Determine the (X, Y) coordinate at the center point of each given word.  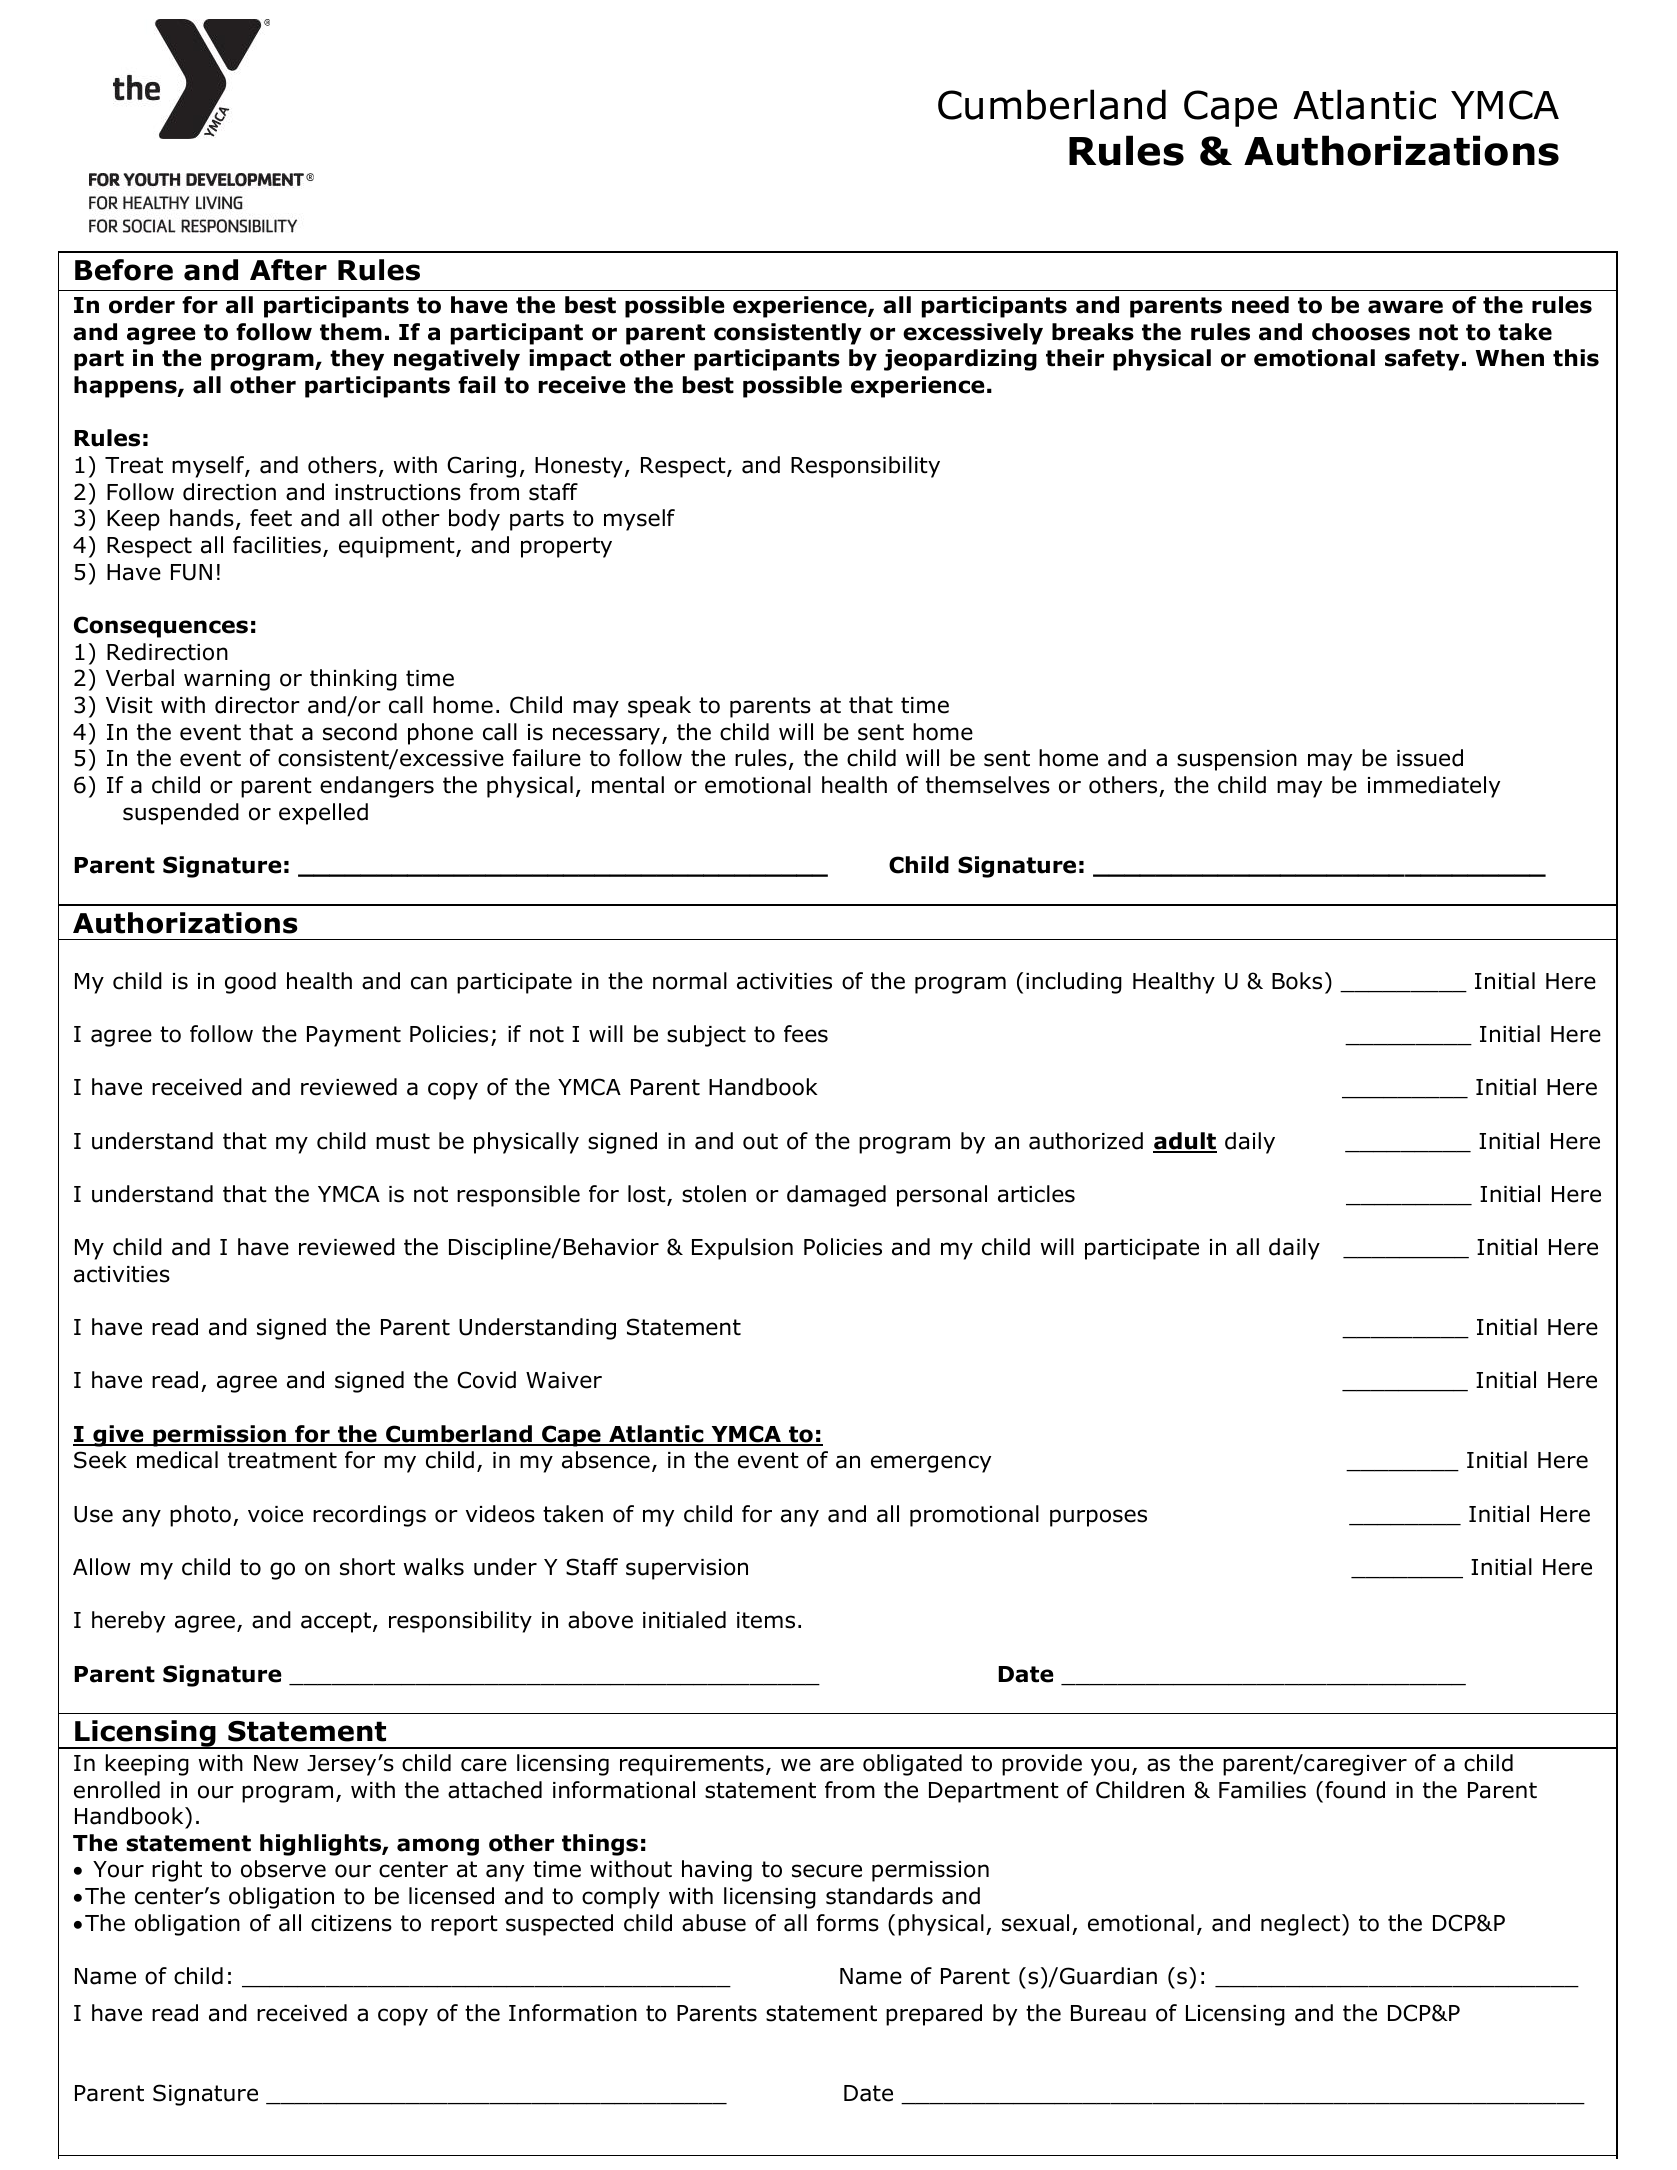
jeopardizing (960, 360)
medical (177, 1460)
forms (847, 1923)
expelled (323, 814)
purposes (1098, 1518)
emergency (931, 1464)
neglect (1302, 1925)
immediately (1434, 787)
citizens (351, 1923)
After (288, 270)
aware (1405, 307)
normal (690, 981)
